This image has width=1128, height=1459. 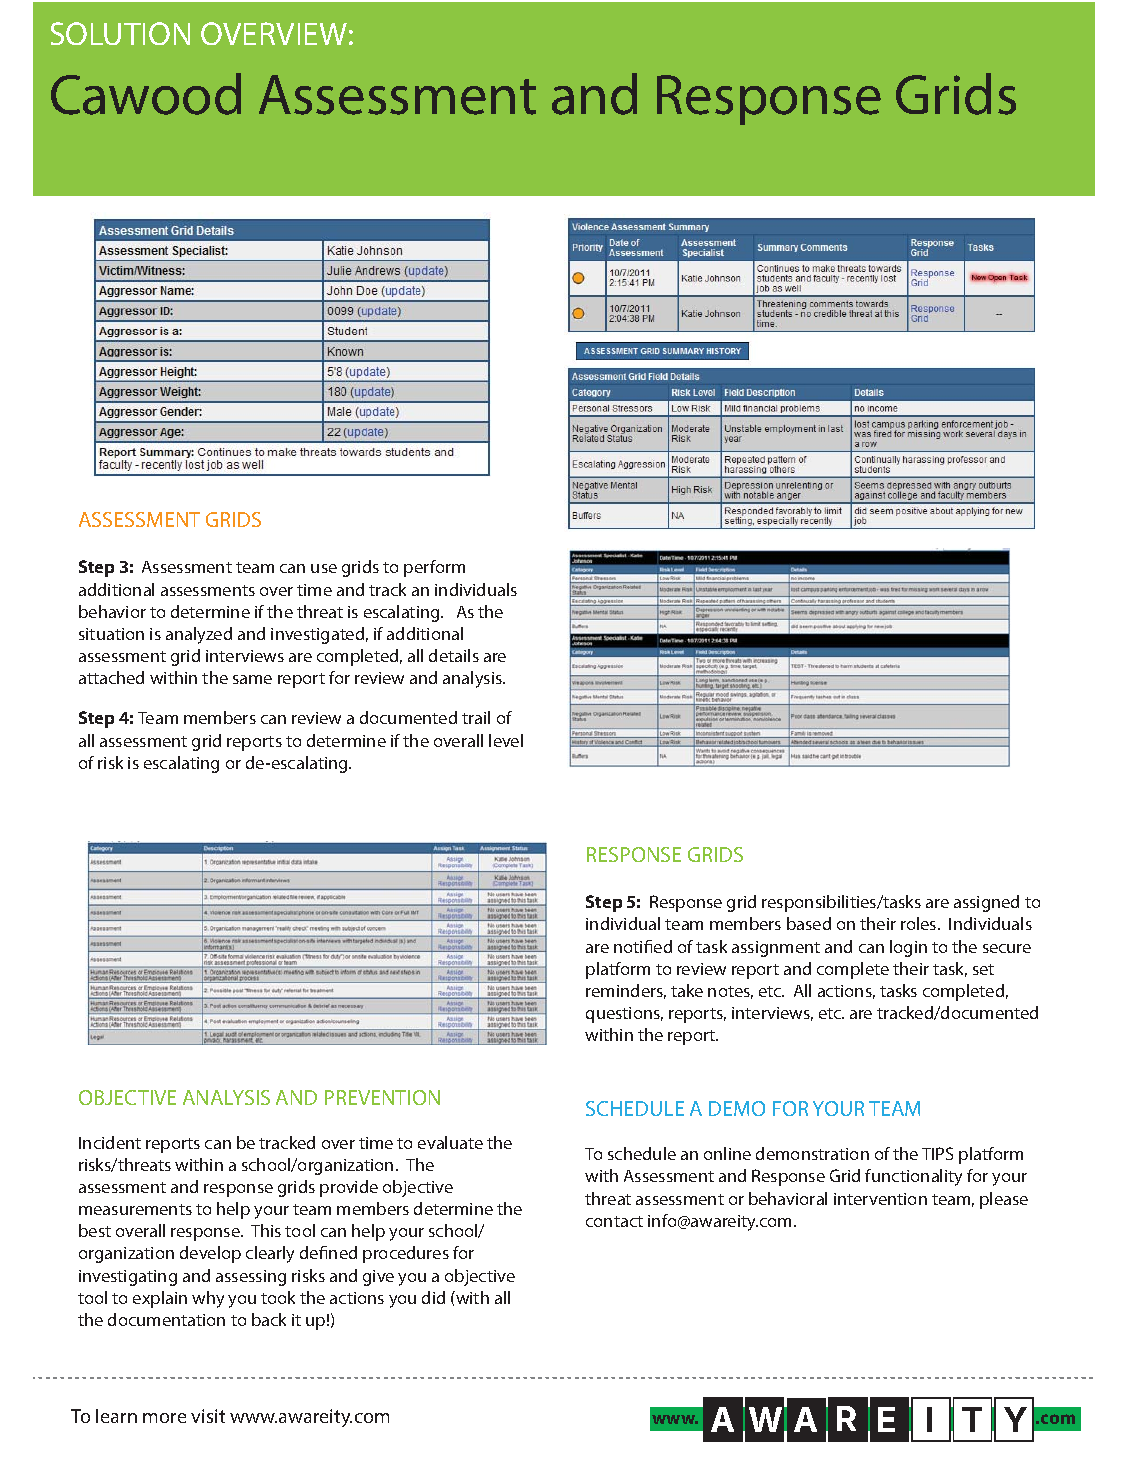 I want to click on level, so click(x=506, y=740).
